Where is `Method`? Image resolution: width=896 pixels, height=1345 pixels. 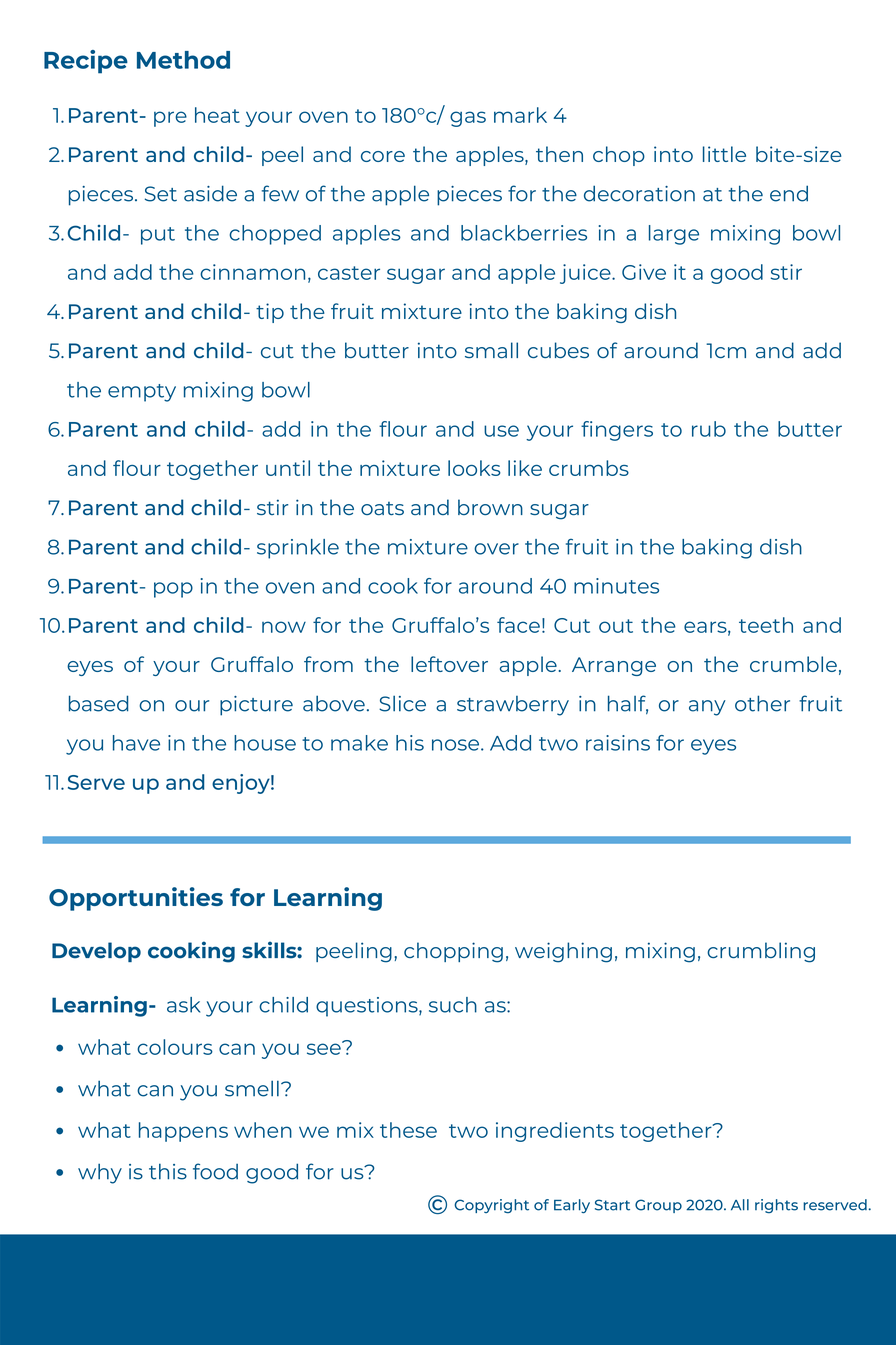
Method is located at coordinates (183, 60).
